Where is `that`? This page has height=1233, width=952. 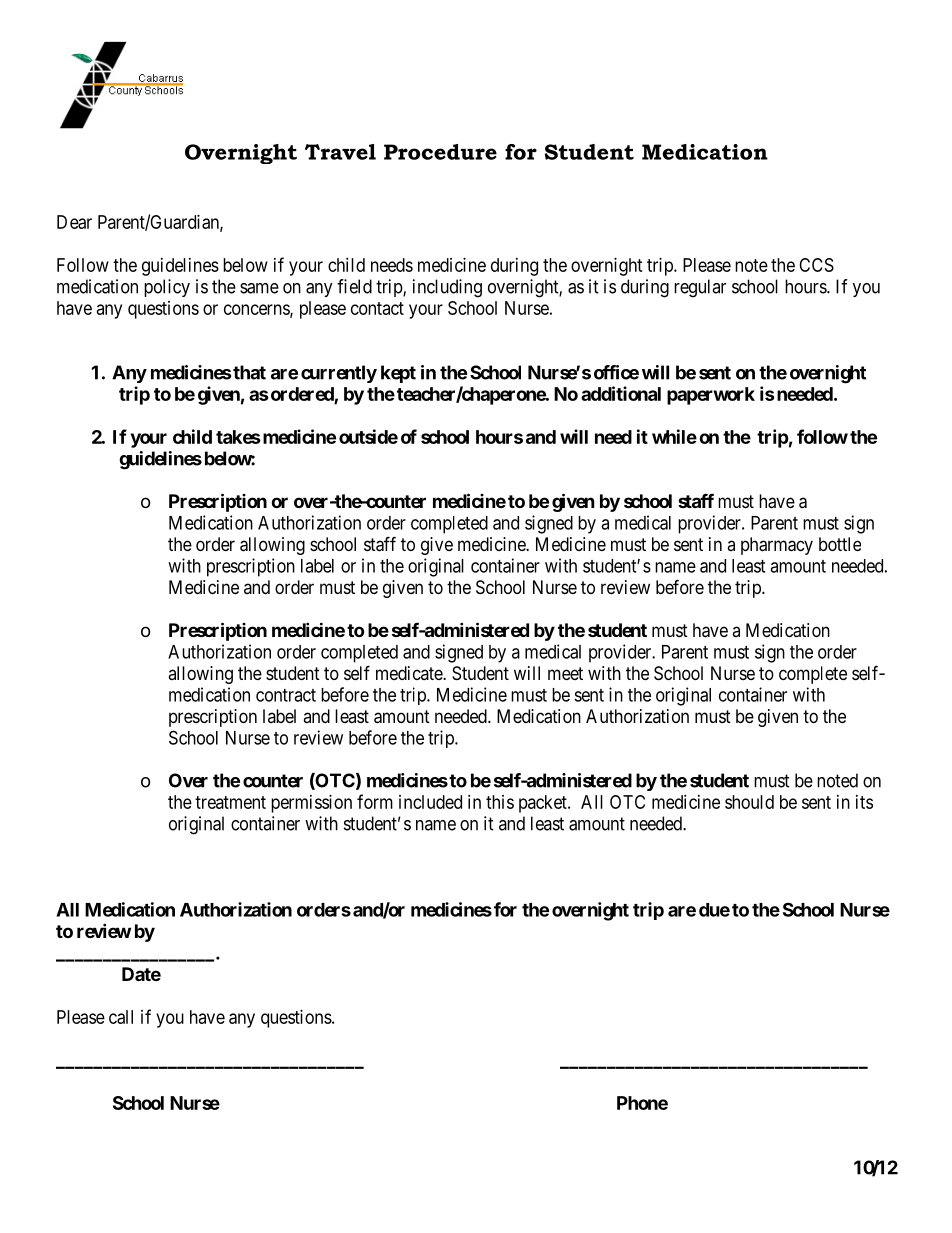
that is located at coordinates (249, 372).
